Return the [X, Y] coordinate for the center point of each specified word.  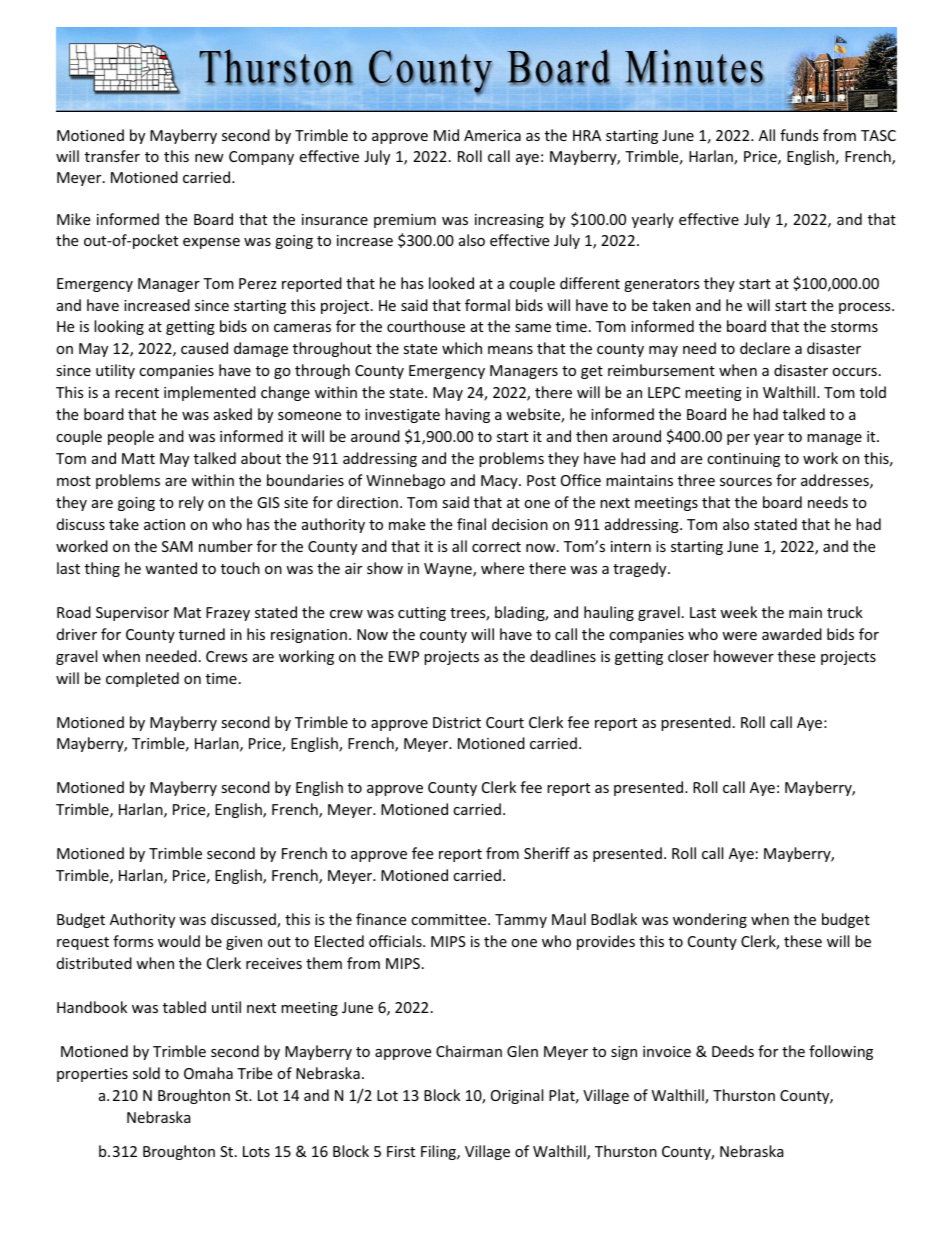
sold [146, 1073]
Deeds [733, 1051]
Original [517, 1096]
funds [799, 135]
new [209, 158]
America [492, 135]
